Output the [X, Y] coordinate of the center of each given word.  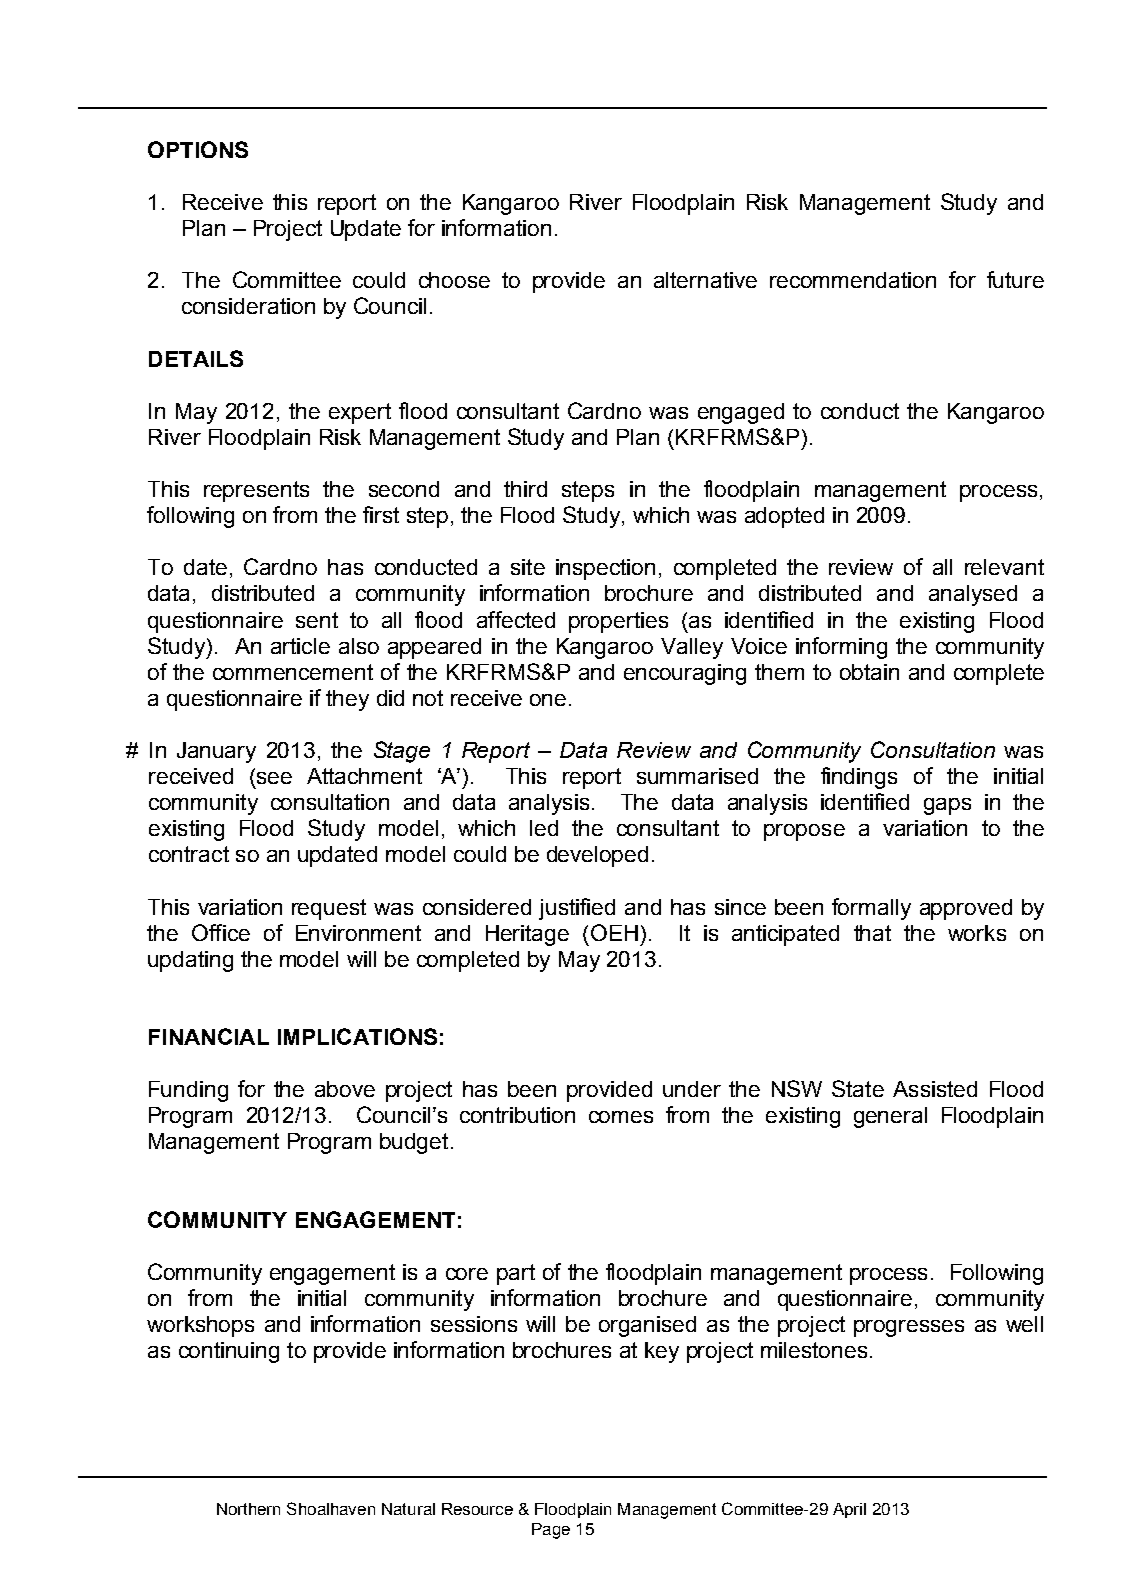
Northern [248, 1509]
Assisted [935, 1089]
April [849, 1510]
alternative [705, 280]
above [345, 1089]
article [300, 646]
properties [618, 622]
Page [551, 1531]
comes [621, 1117]
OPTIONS [198, 149]
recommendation [853, 280]
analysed [973, 595]
